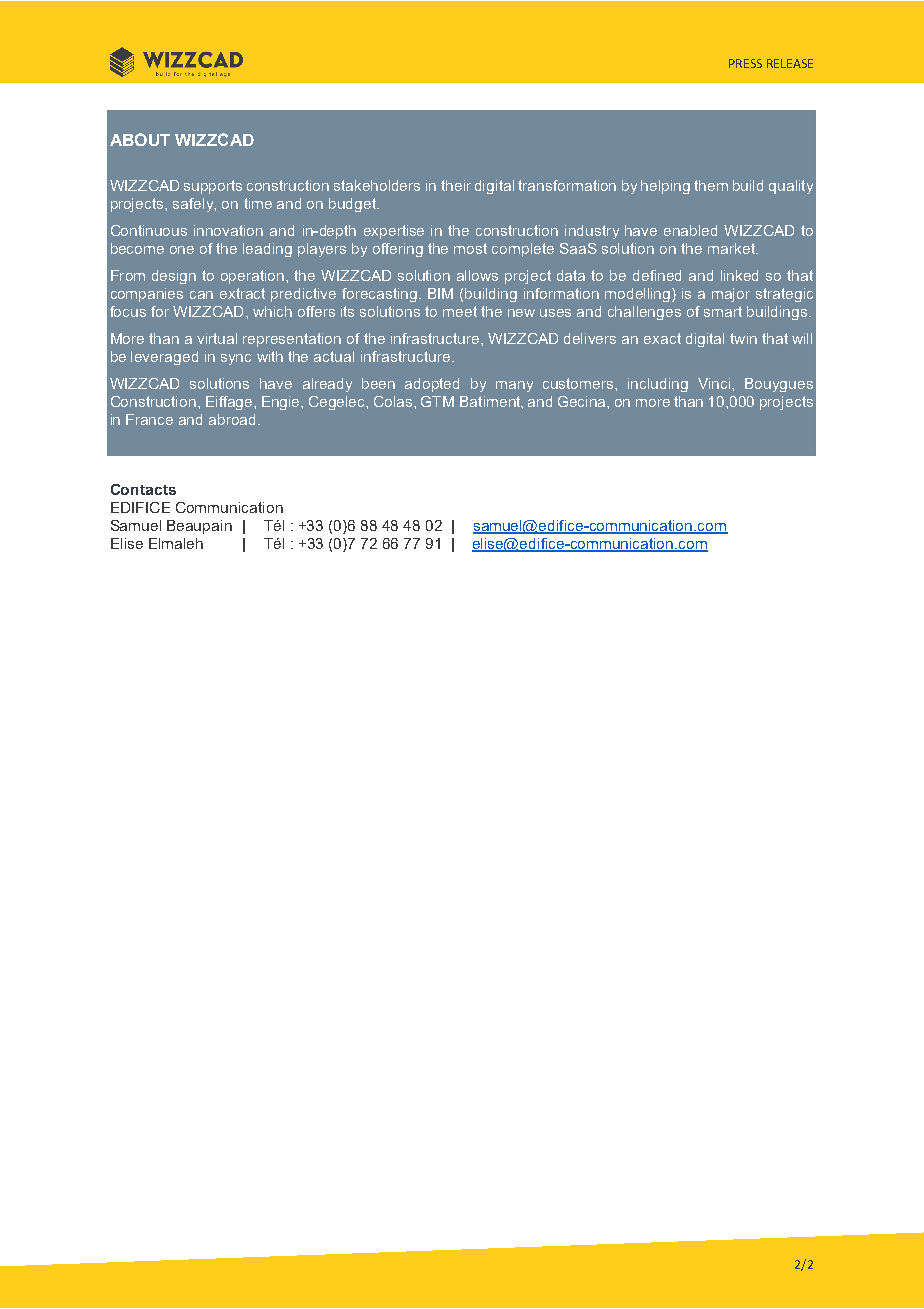 This screenshot has width=924, height=1309. What do you see at coordinates (743, 338) in the screenshot?
I see `twin` at bounding box center [743, 338].
